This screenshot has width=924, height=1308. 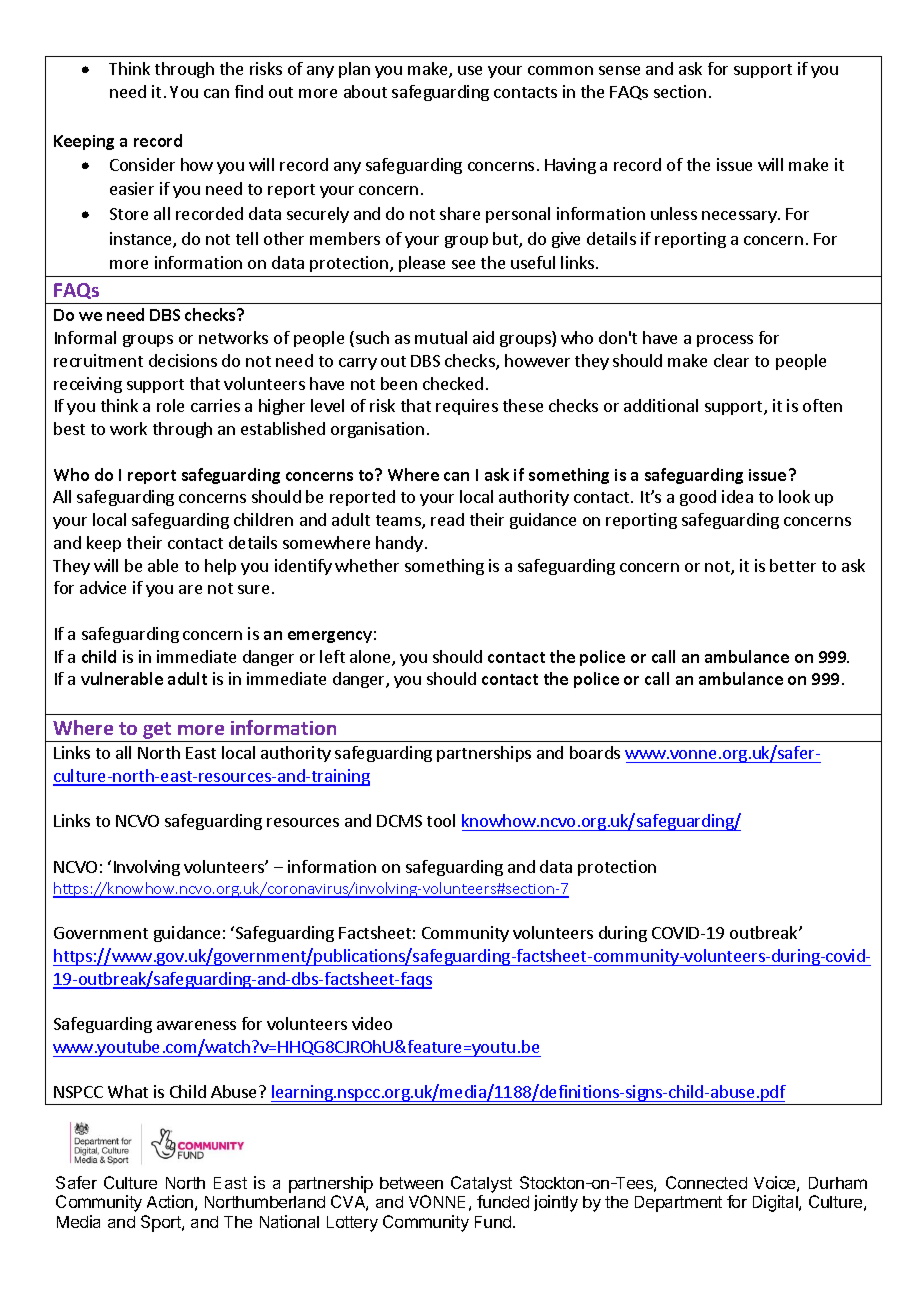 What do you see at coordinates (142, 164) in the screenshot?
I see `Consider` at bounding box center [142, 164].
